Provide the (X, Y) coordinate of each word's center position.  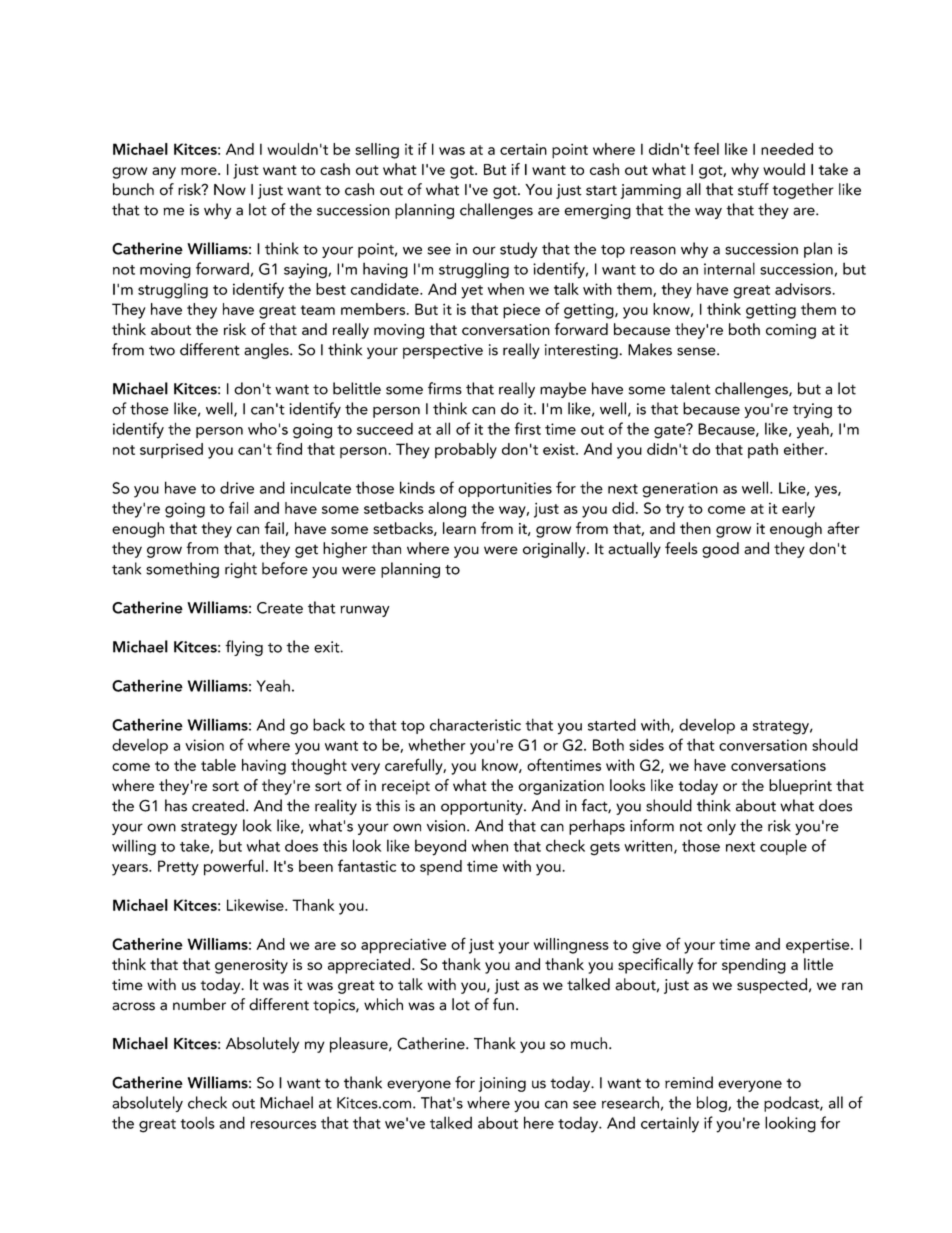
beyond (440, 847)
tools (197, 1122)
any (164, 173)
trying (812, 410)
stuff (753, 189)
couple (783, 847)
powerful (234, 867)
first (527, 428)
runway (365, 611)
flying (244, 648)
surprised (171, 451)
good (720, 550)
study (519, 250)
